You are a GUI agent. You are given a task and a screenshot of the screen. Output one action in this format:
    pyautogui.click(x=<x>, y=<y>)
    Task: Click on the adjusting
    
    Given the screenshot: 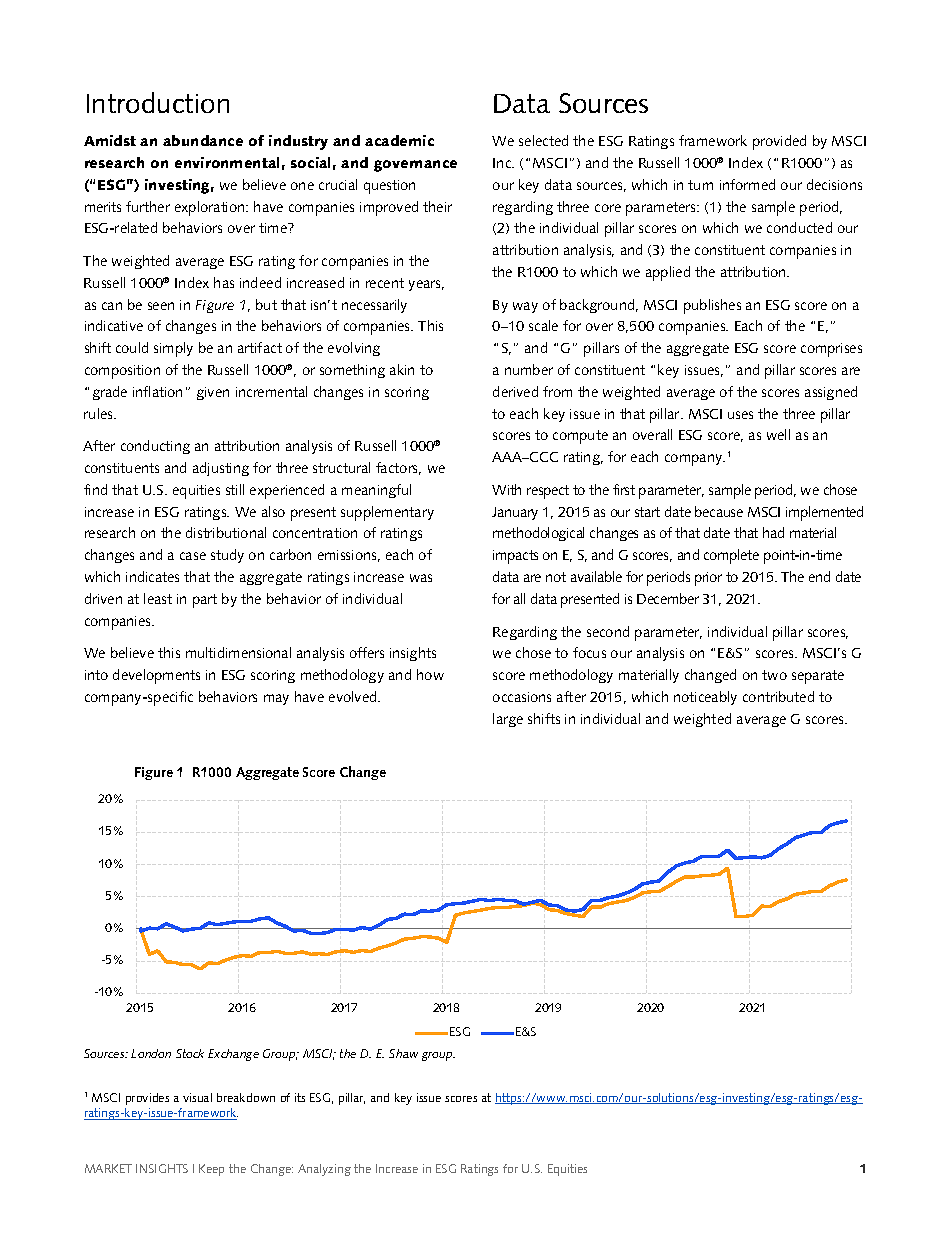 What is the action you would take?
    pyautogui.click(x=221, y=469)
